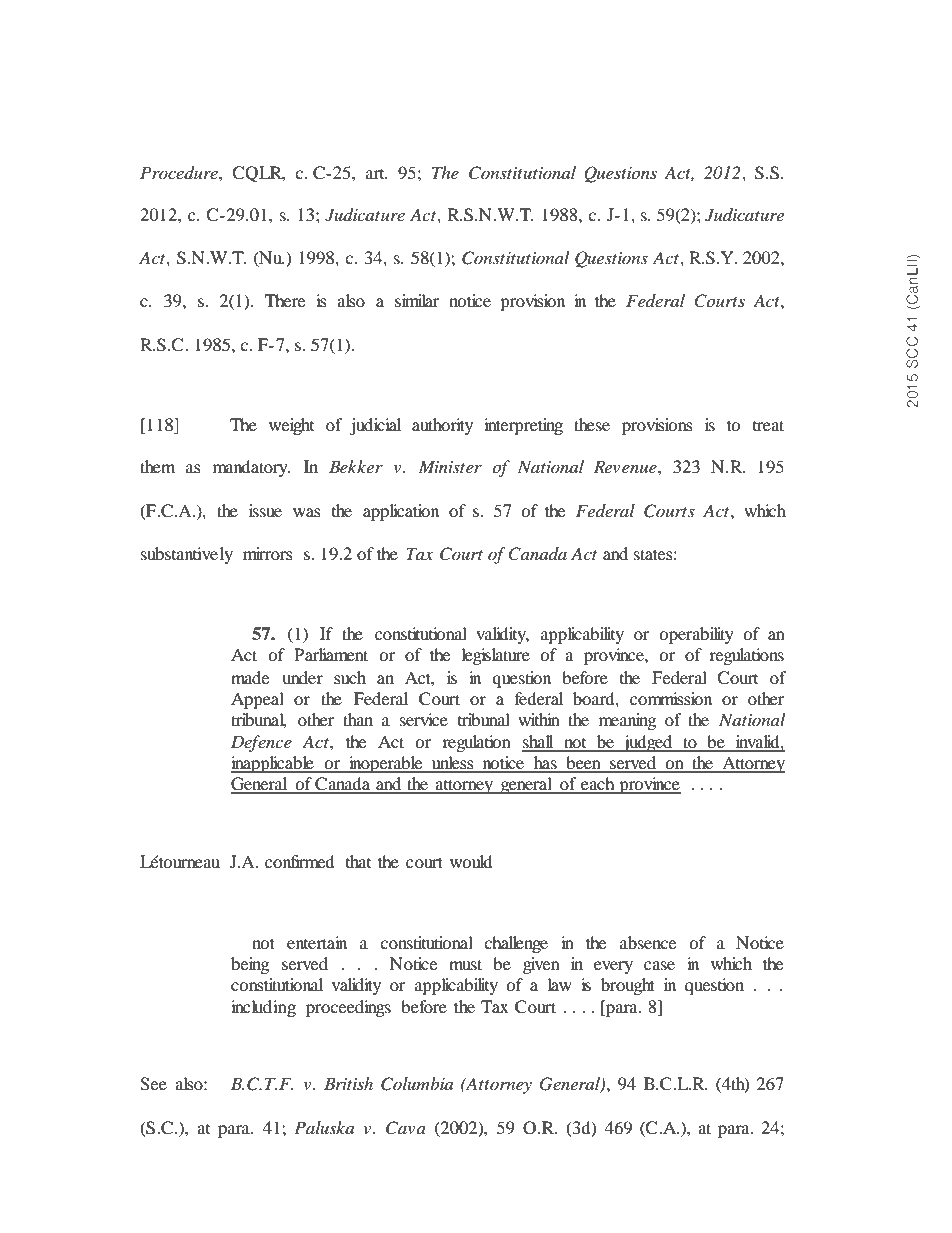  I want to click on issue, so click(265, 510).
